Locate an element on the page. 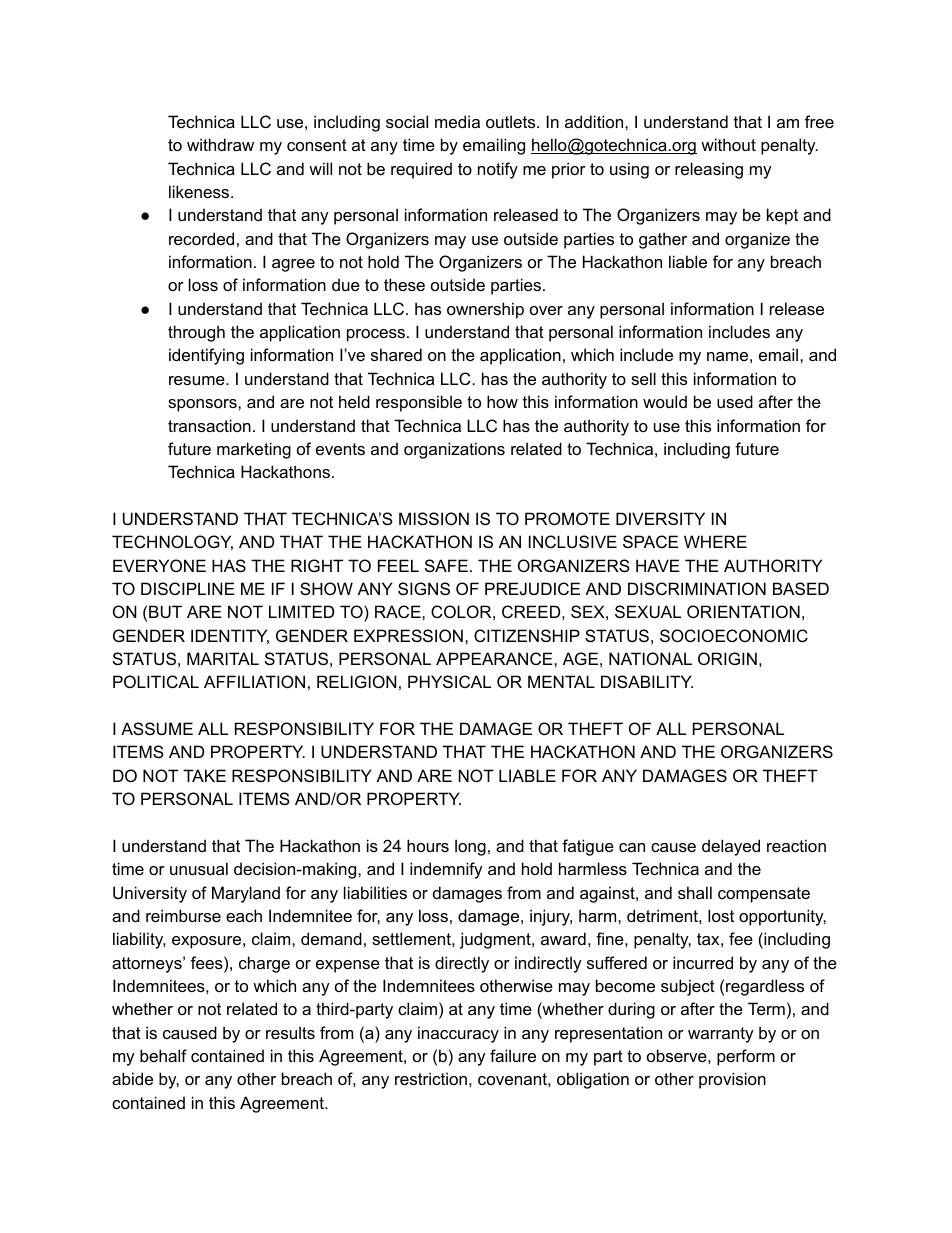 The image size is (952, 1233). withdraw is located at coordinates (220, 144).
